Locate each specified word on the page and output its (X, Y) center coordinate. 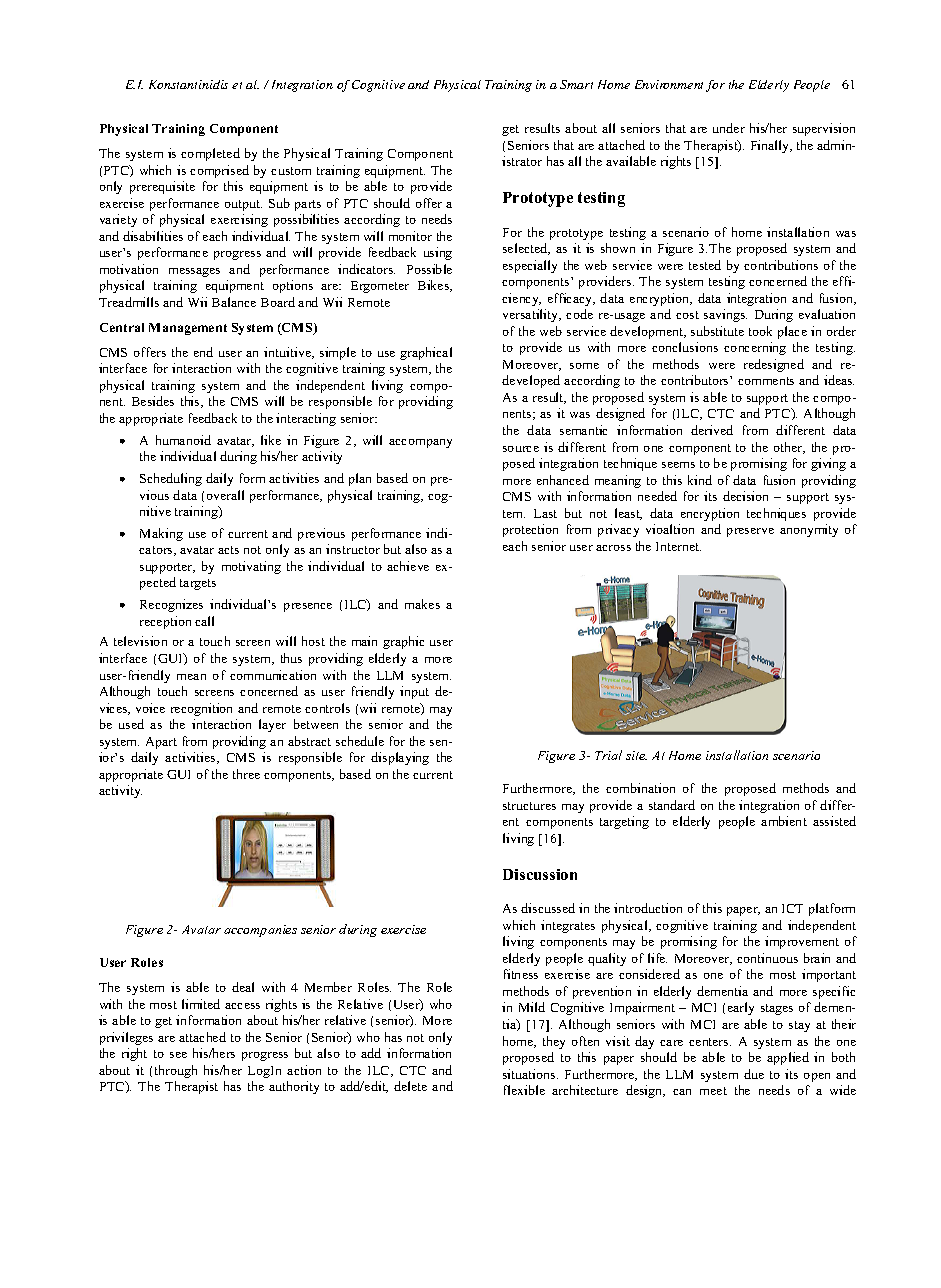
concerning (755, 348)
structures (529, 806)
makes (422, 604)
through (176, 1071)
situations (530, 1074)
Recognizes (171, 605)
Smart (576, 84)
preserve (750, 532)
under (729, 128)
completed (210, 154)
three (246, 774)
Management (188, 329)
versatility (532, 315)
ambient (784, 821)
